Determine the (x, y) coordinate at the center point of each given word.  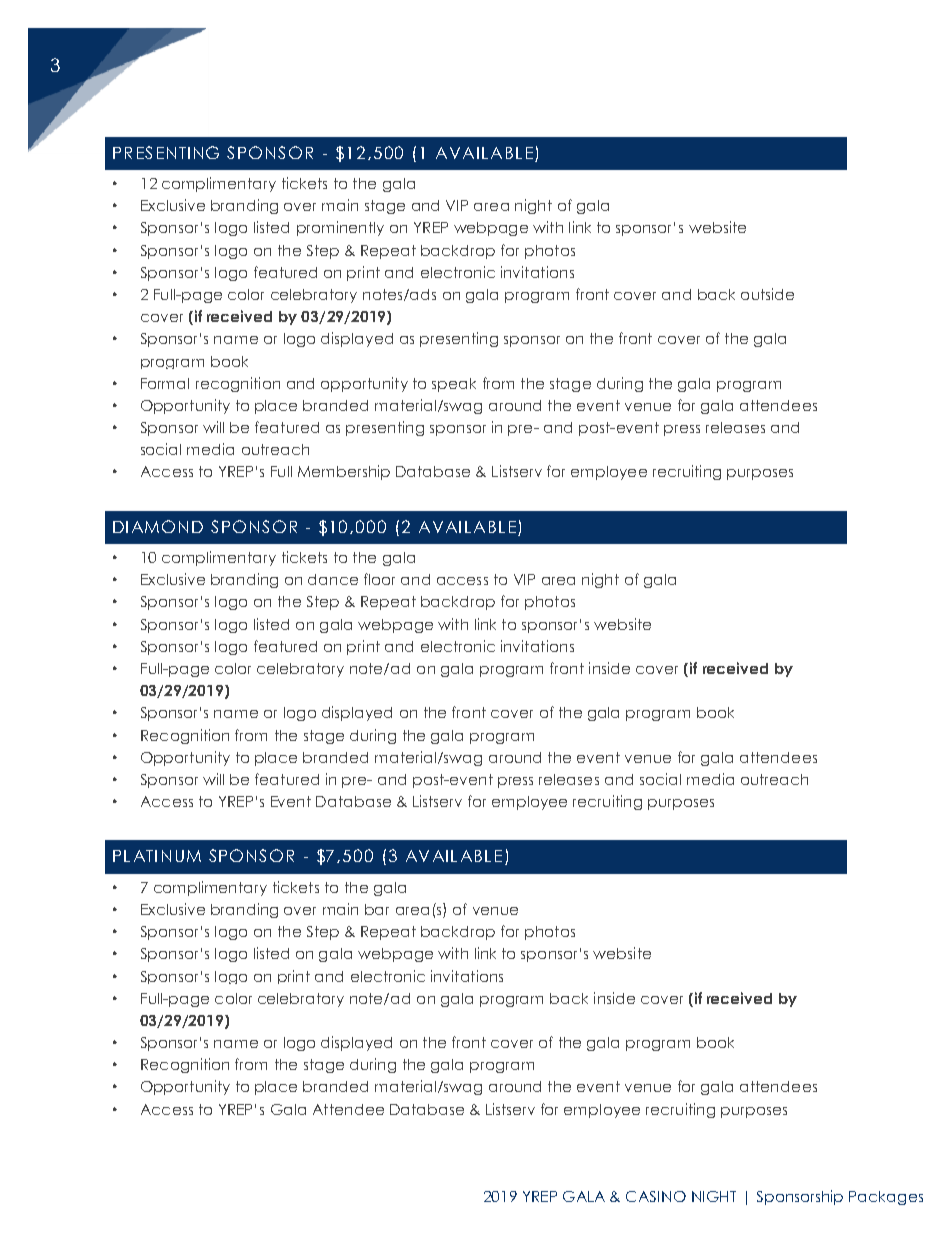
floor (379, 579)
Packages (886, 1198)
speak (454, 385)
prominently (340, 228)
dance (333, 579)
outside (767, 294)
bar (377, 909)
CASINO (656, 1196)
